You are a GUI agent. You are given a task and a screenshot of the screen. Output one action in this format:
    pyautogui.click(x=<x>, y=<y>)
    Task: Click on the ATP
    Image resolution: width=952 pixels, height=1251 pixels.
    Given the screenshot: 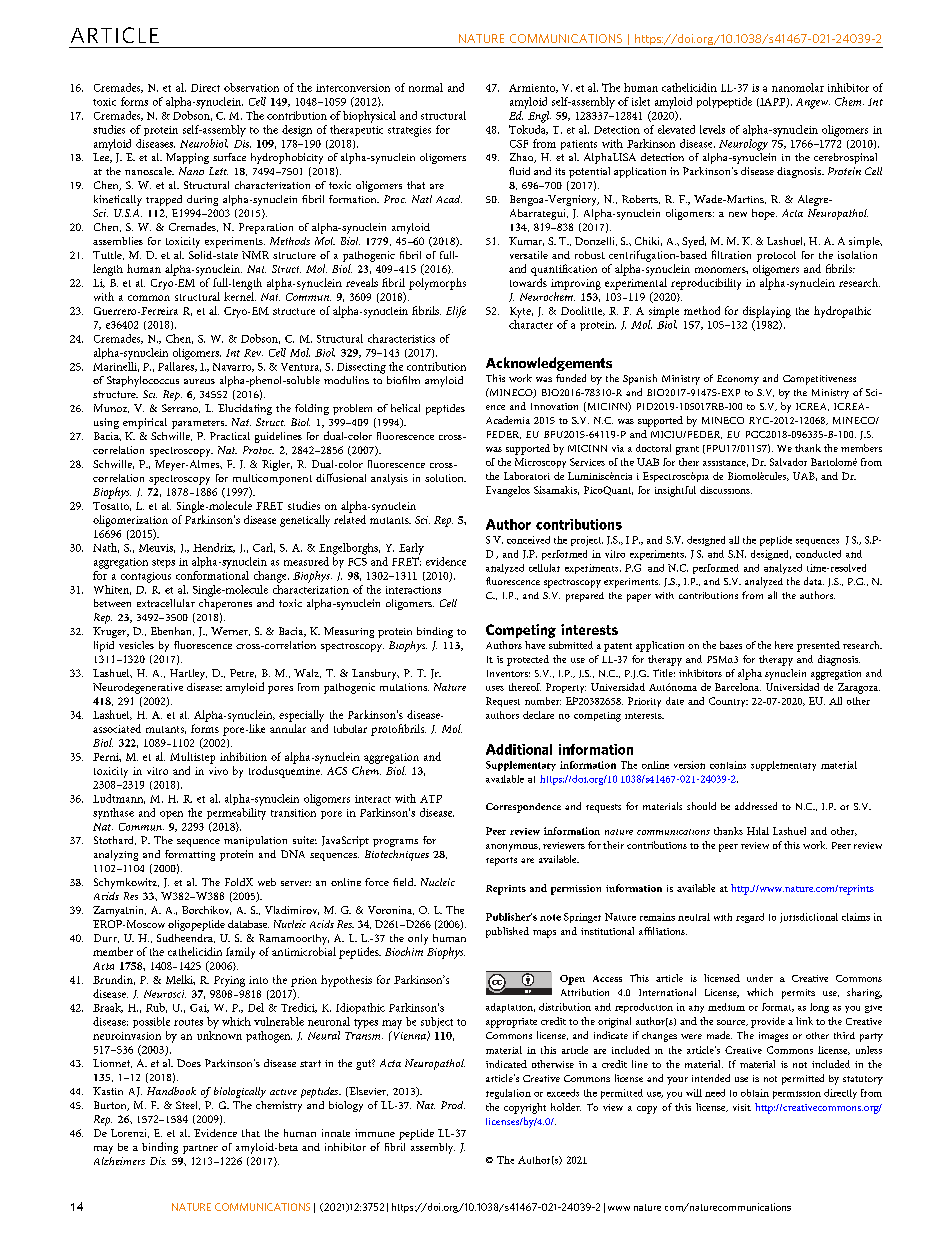 What is the action you would take?
    pyautogui.click(x=431, y=799)
